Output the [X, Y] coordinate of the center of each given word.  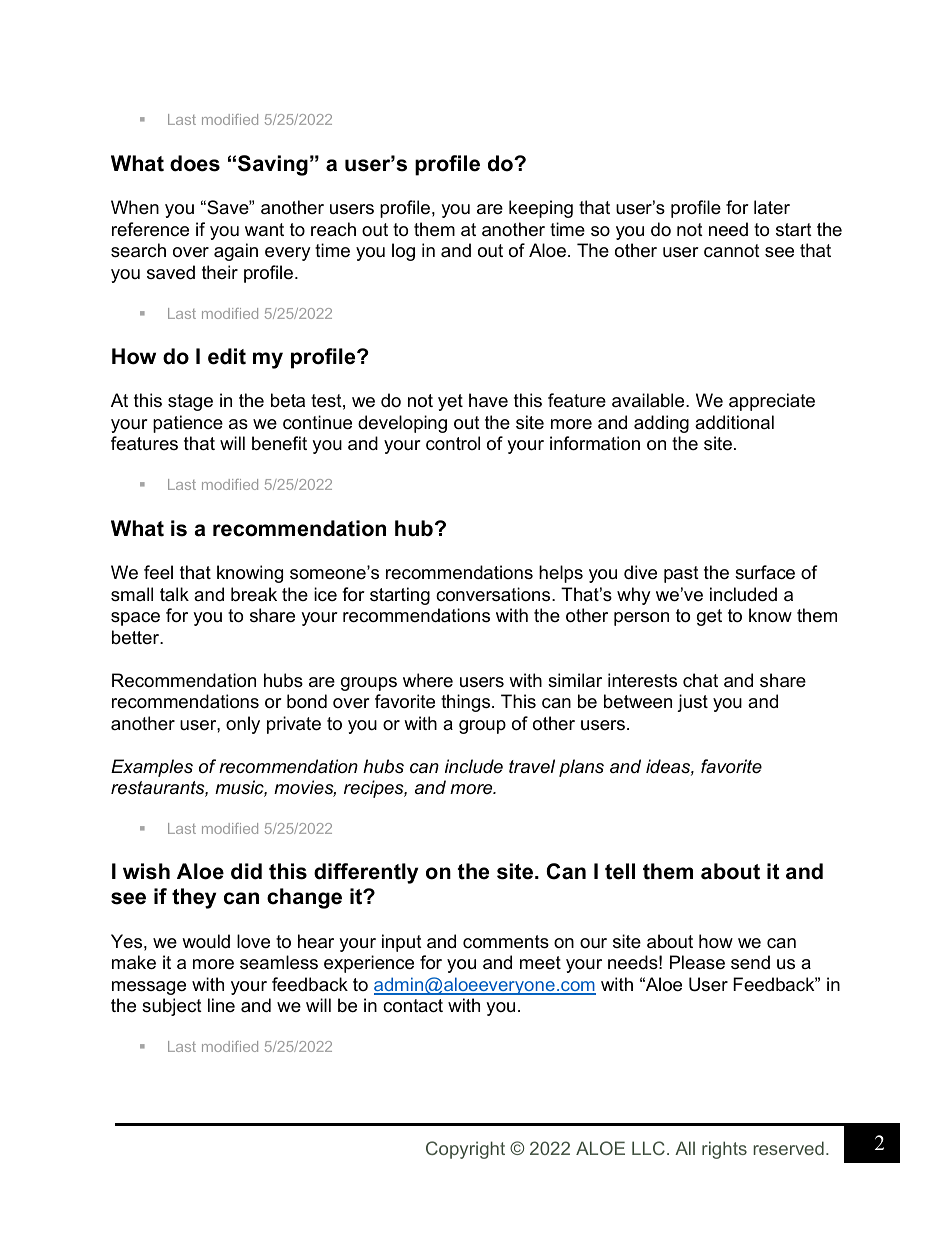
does [195, 163]
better [137, 637]
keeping [541, 209]
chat [700, 680]
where [428, 680]
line [221, 1005]
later [772, 207]
